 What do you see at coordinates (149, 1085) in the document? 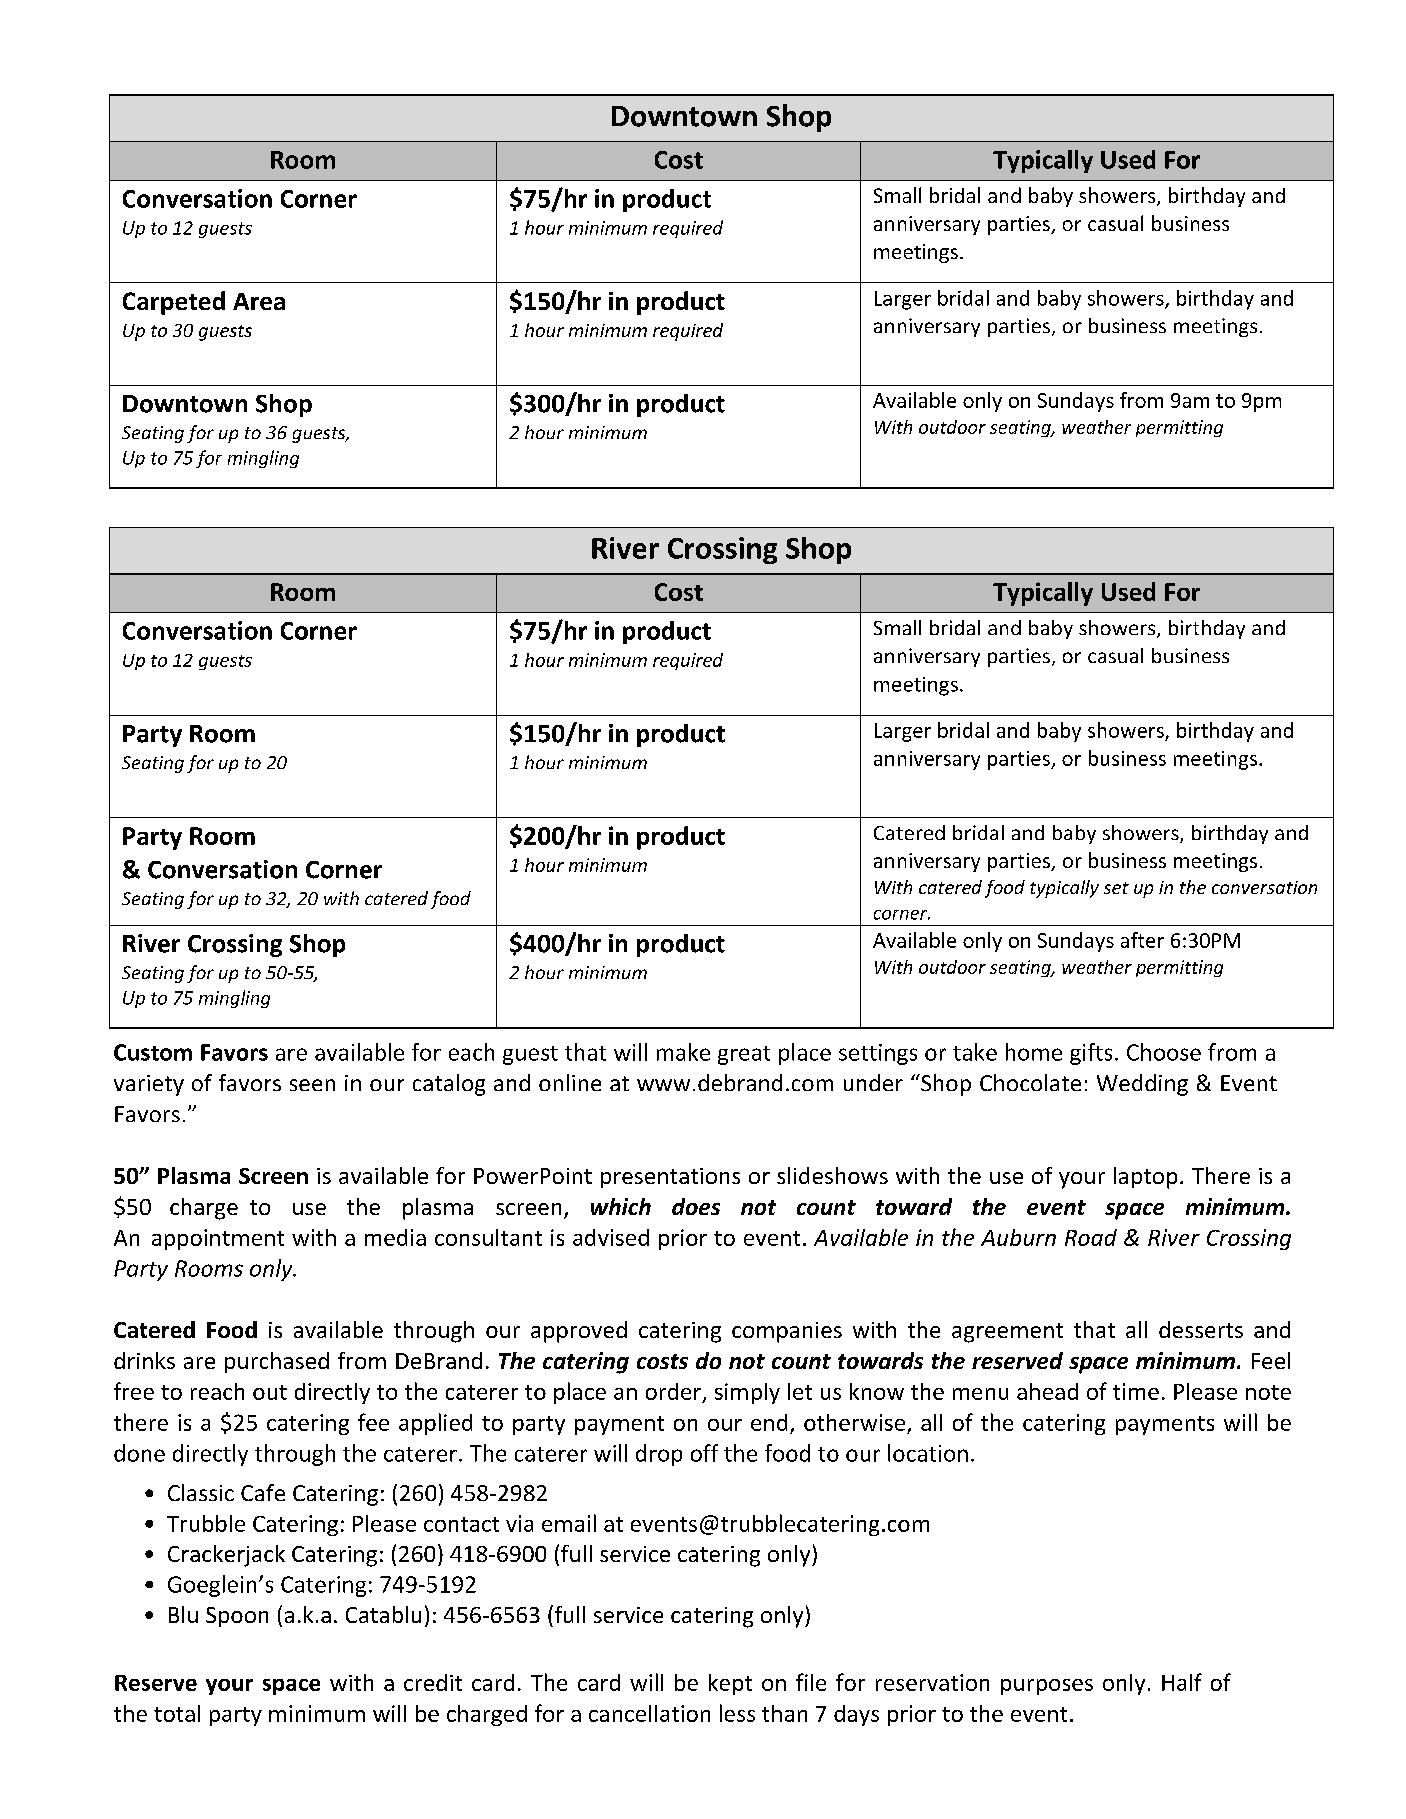
I see `variety` at bounding box center [149, 1085].
